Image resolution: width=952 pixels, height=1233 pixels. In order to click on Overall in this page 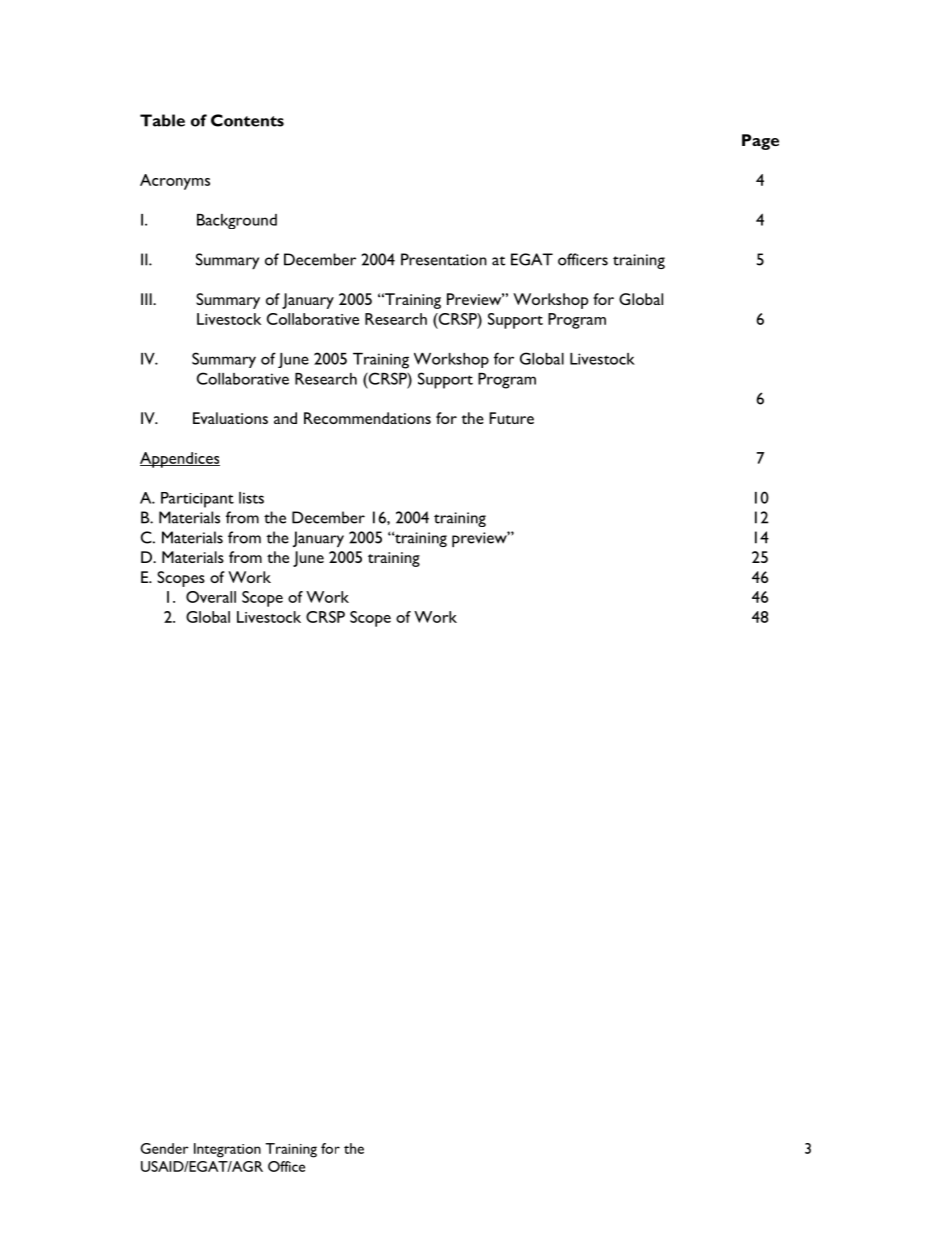, I will do `click(211, 597)`.
